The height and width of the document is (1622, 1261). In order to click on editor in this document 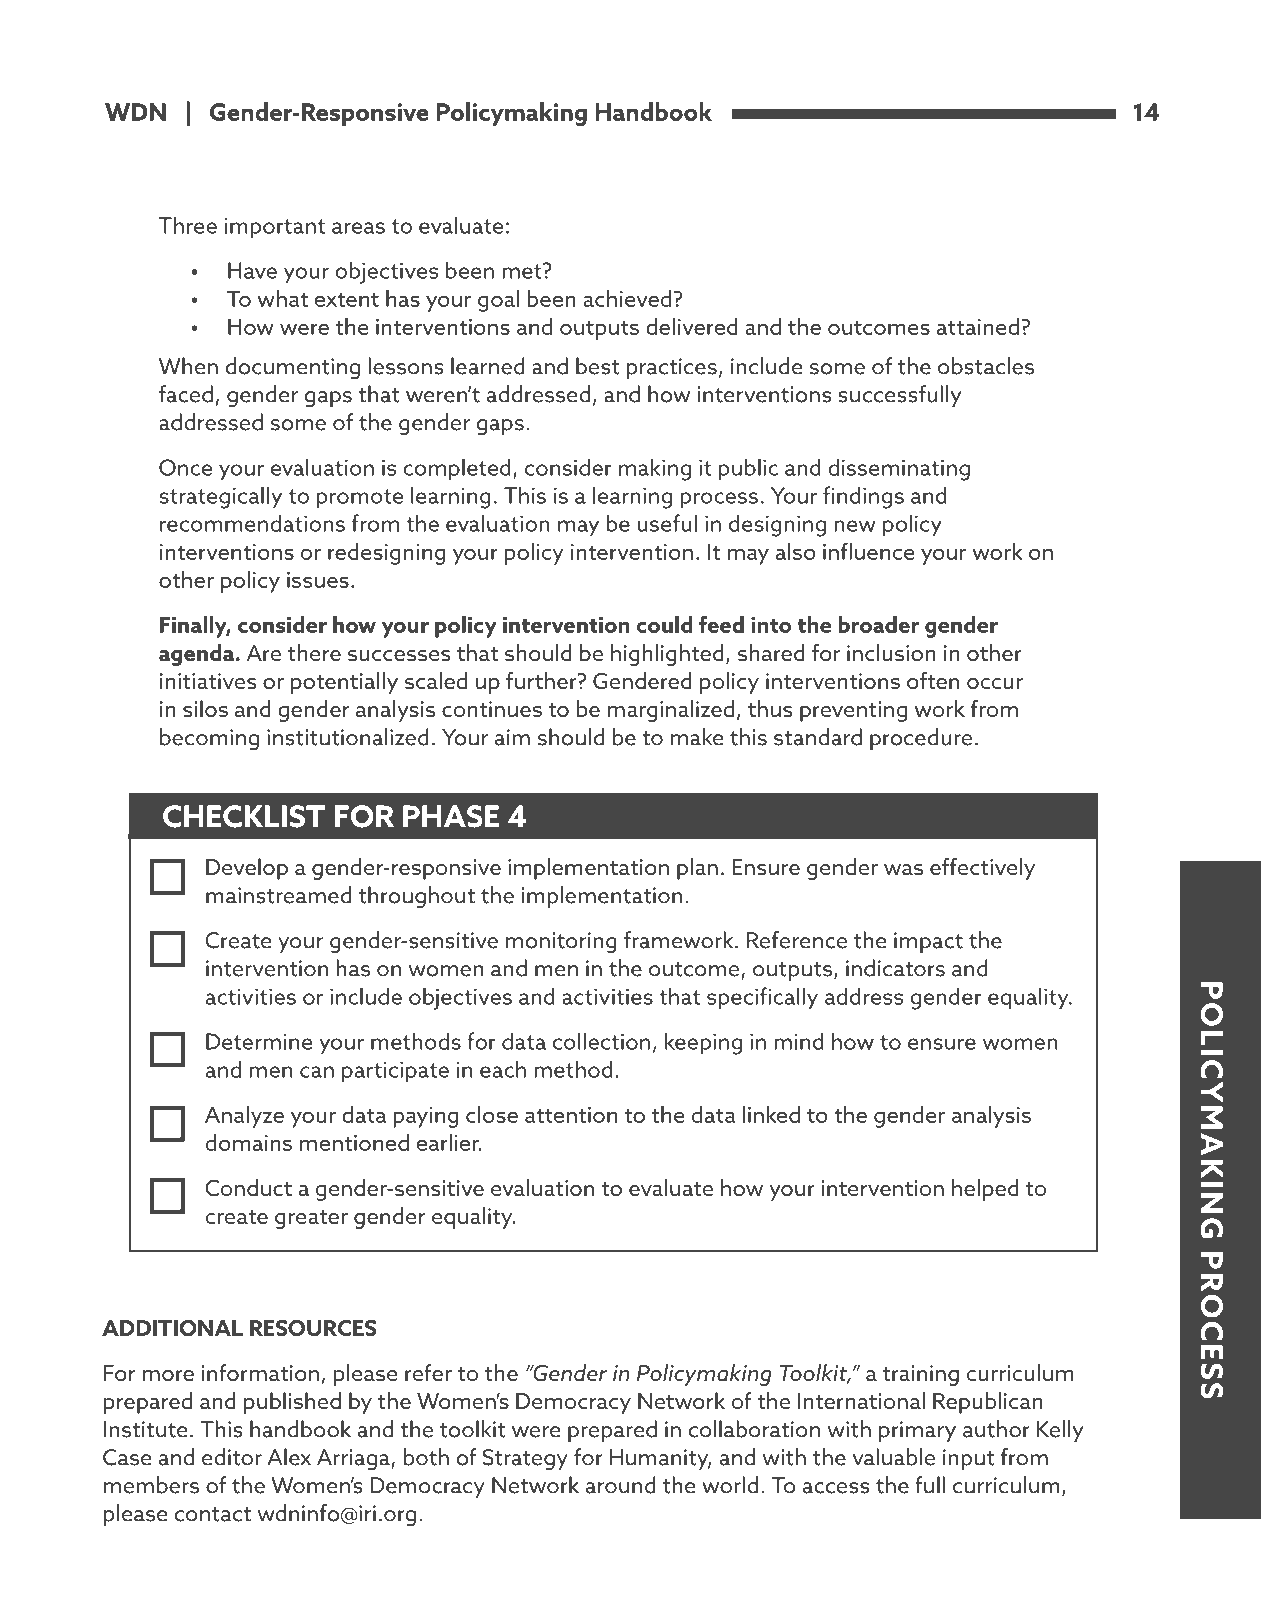, I will do `click(232, 1457)`.
